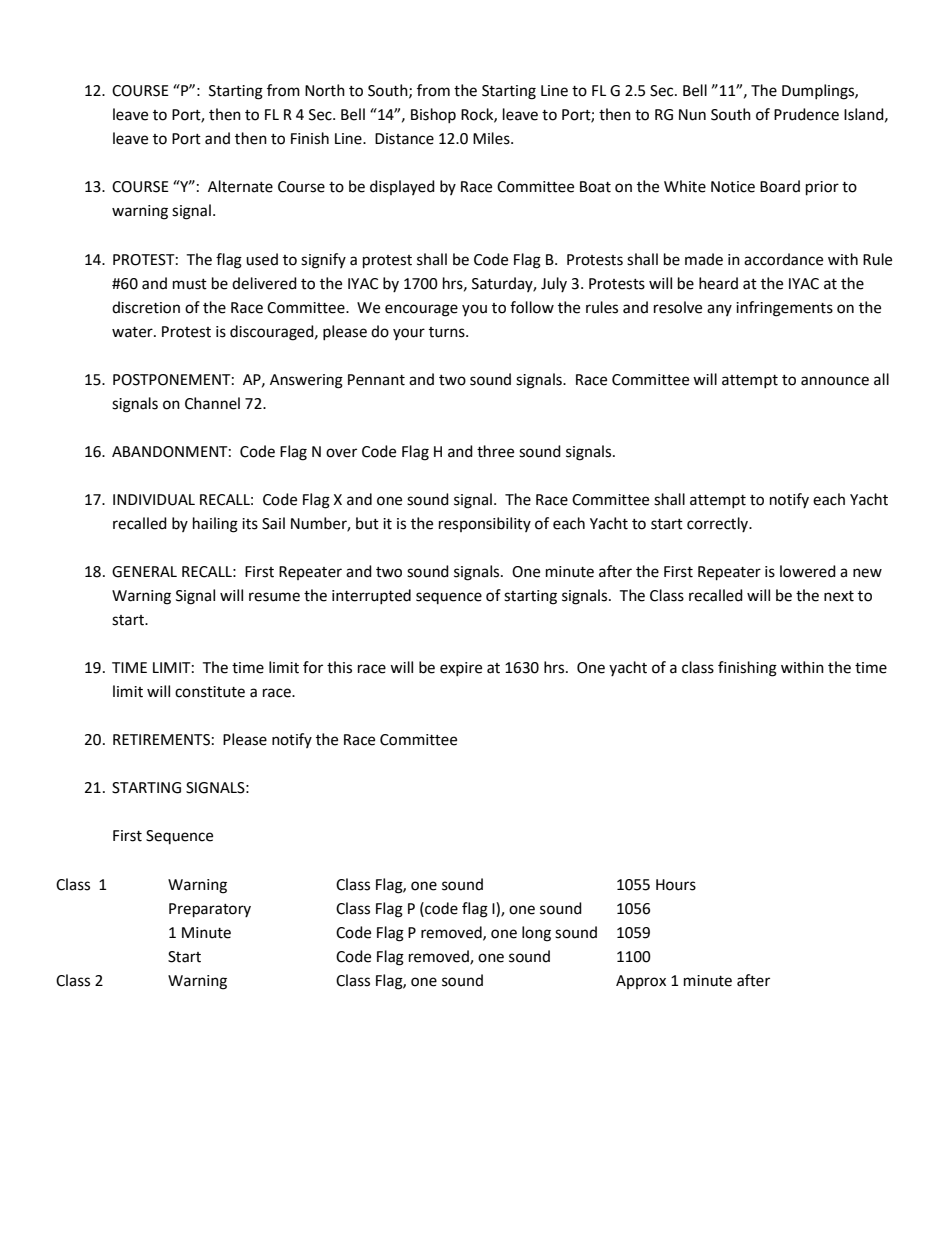  Describe the element at coordinates (806, 114) in the screenshot. I see `Prudence` at that location.
